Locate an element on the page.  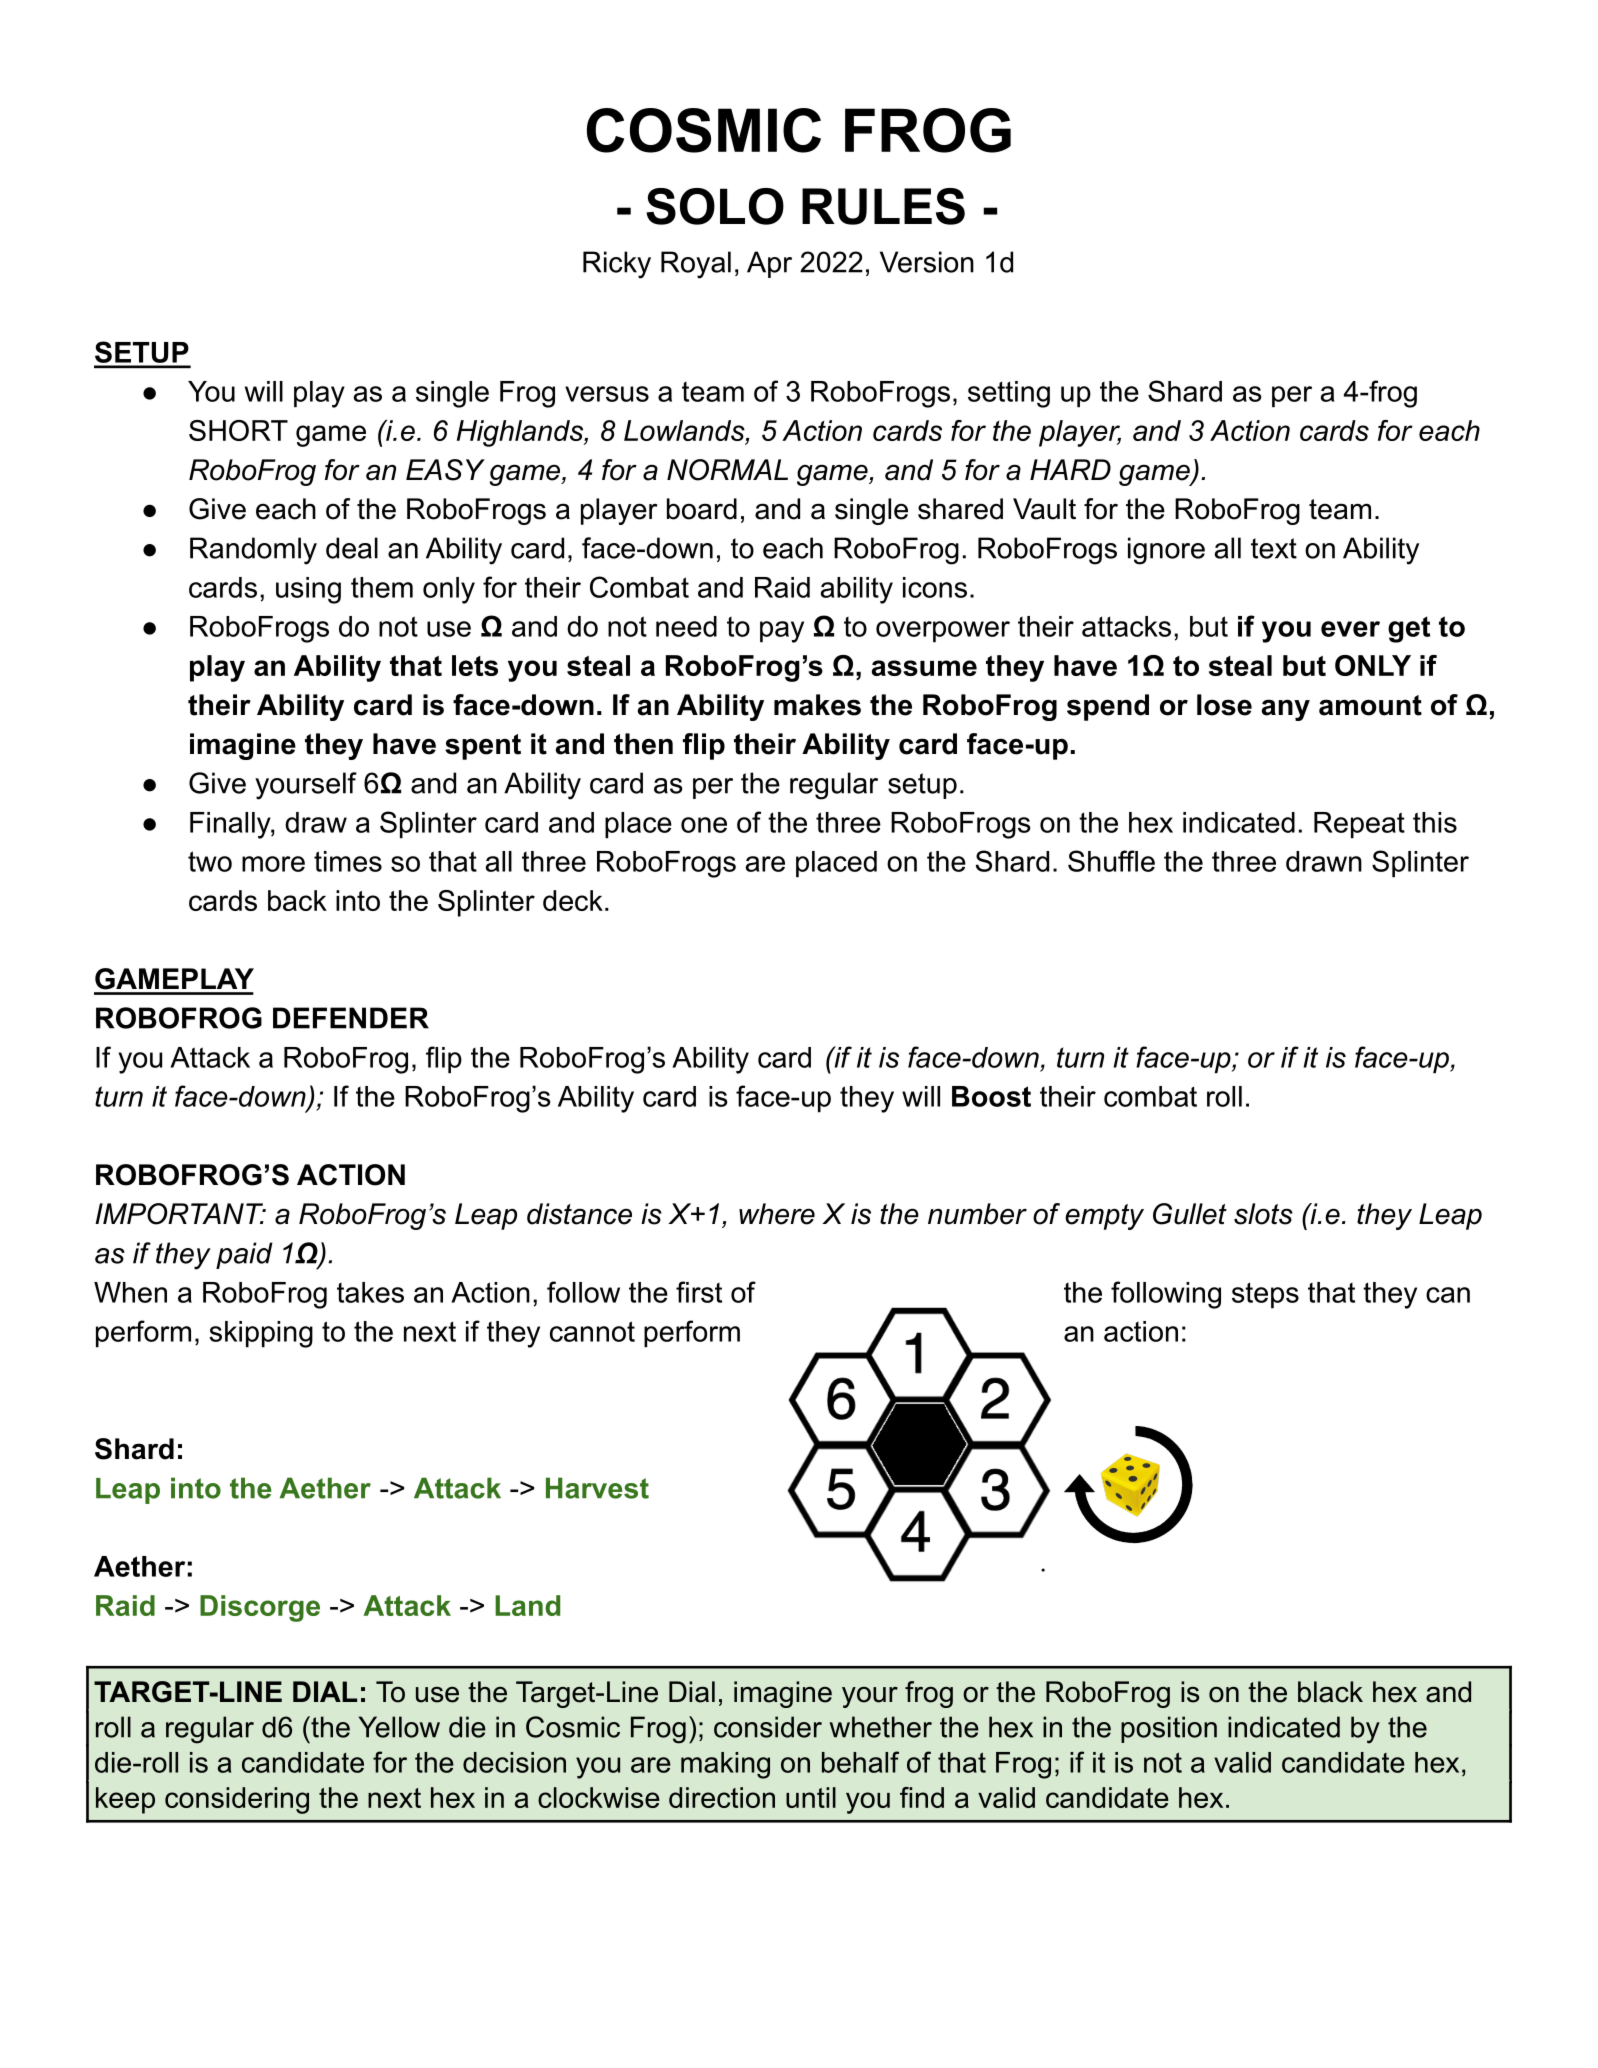
SHORT is located at coordinates (238, 430).
